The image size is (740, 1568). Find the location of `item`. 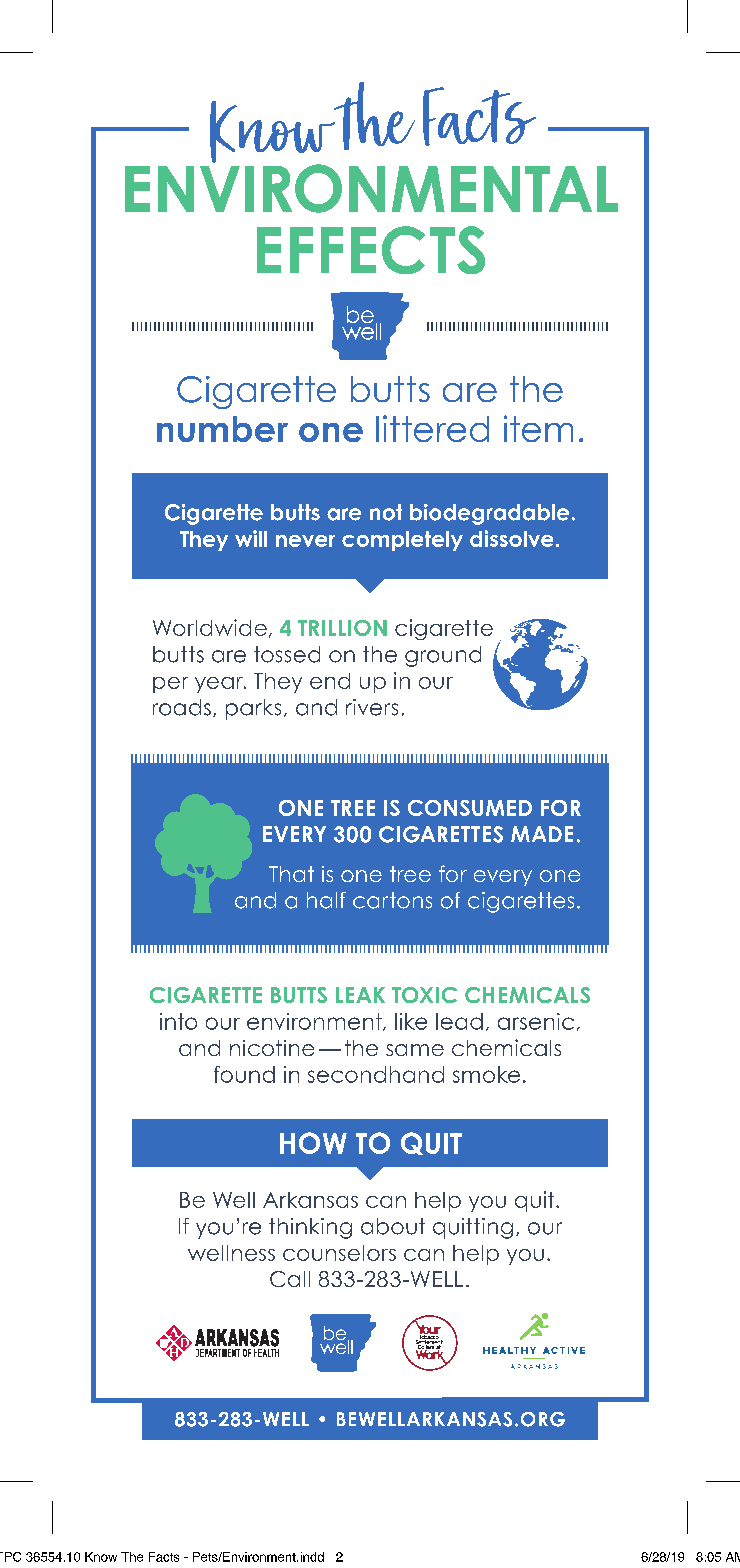

item is located at coordinates (538, 428).
